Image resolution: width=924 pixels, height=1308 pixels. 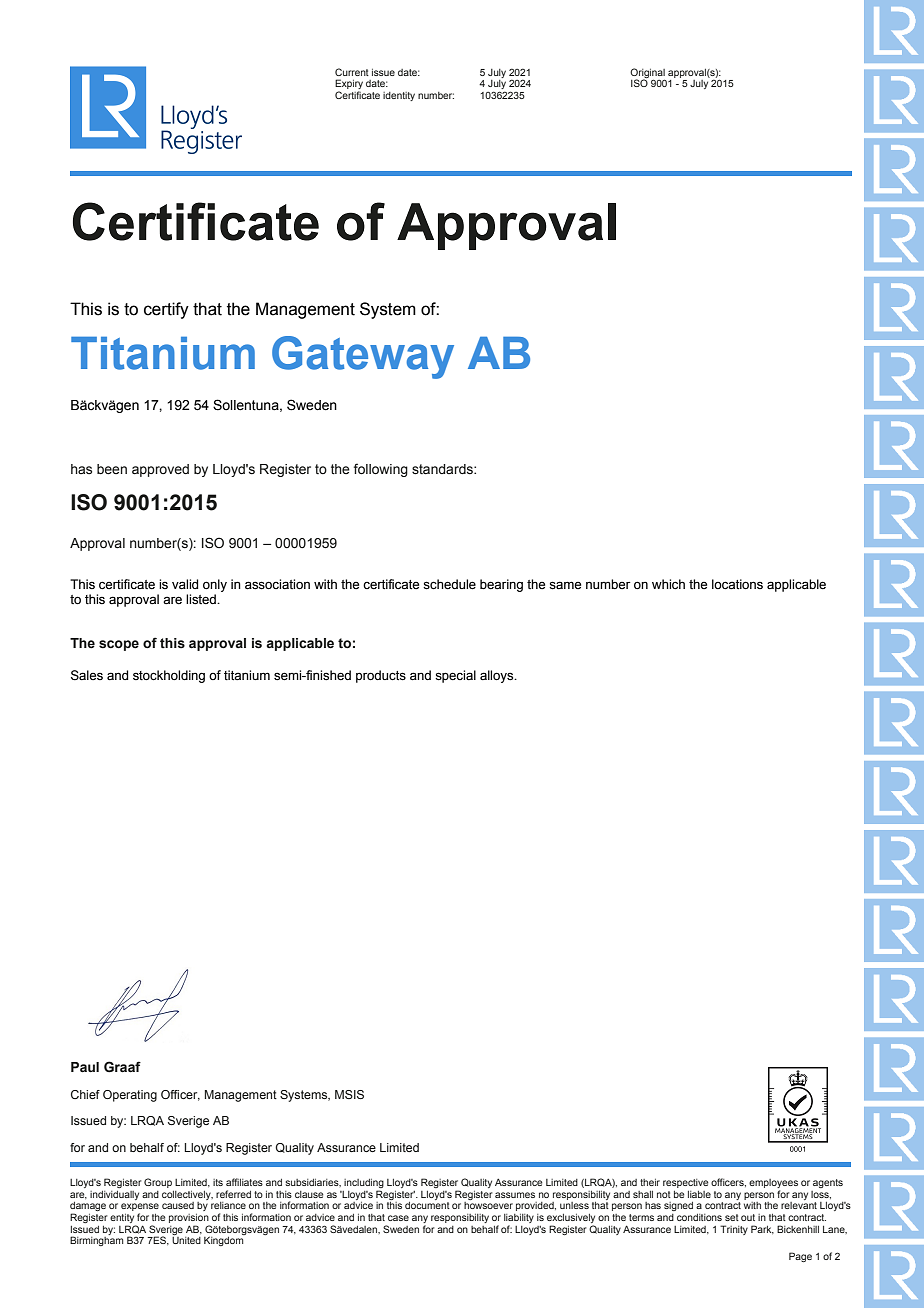 I want to click on including, so click(x=364, y=1185).
